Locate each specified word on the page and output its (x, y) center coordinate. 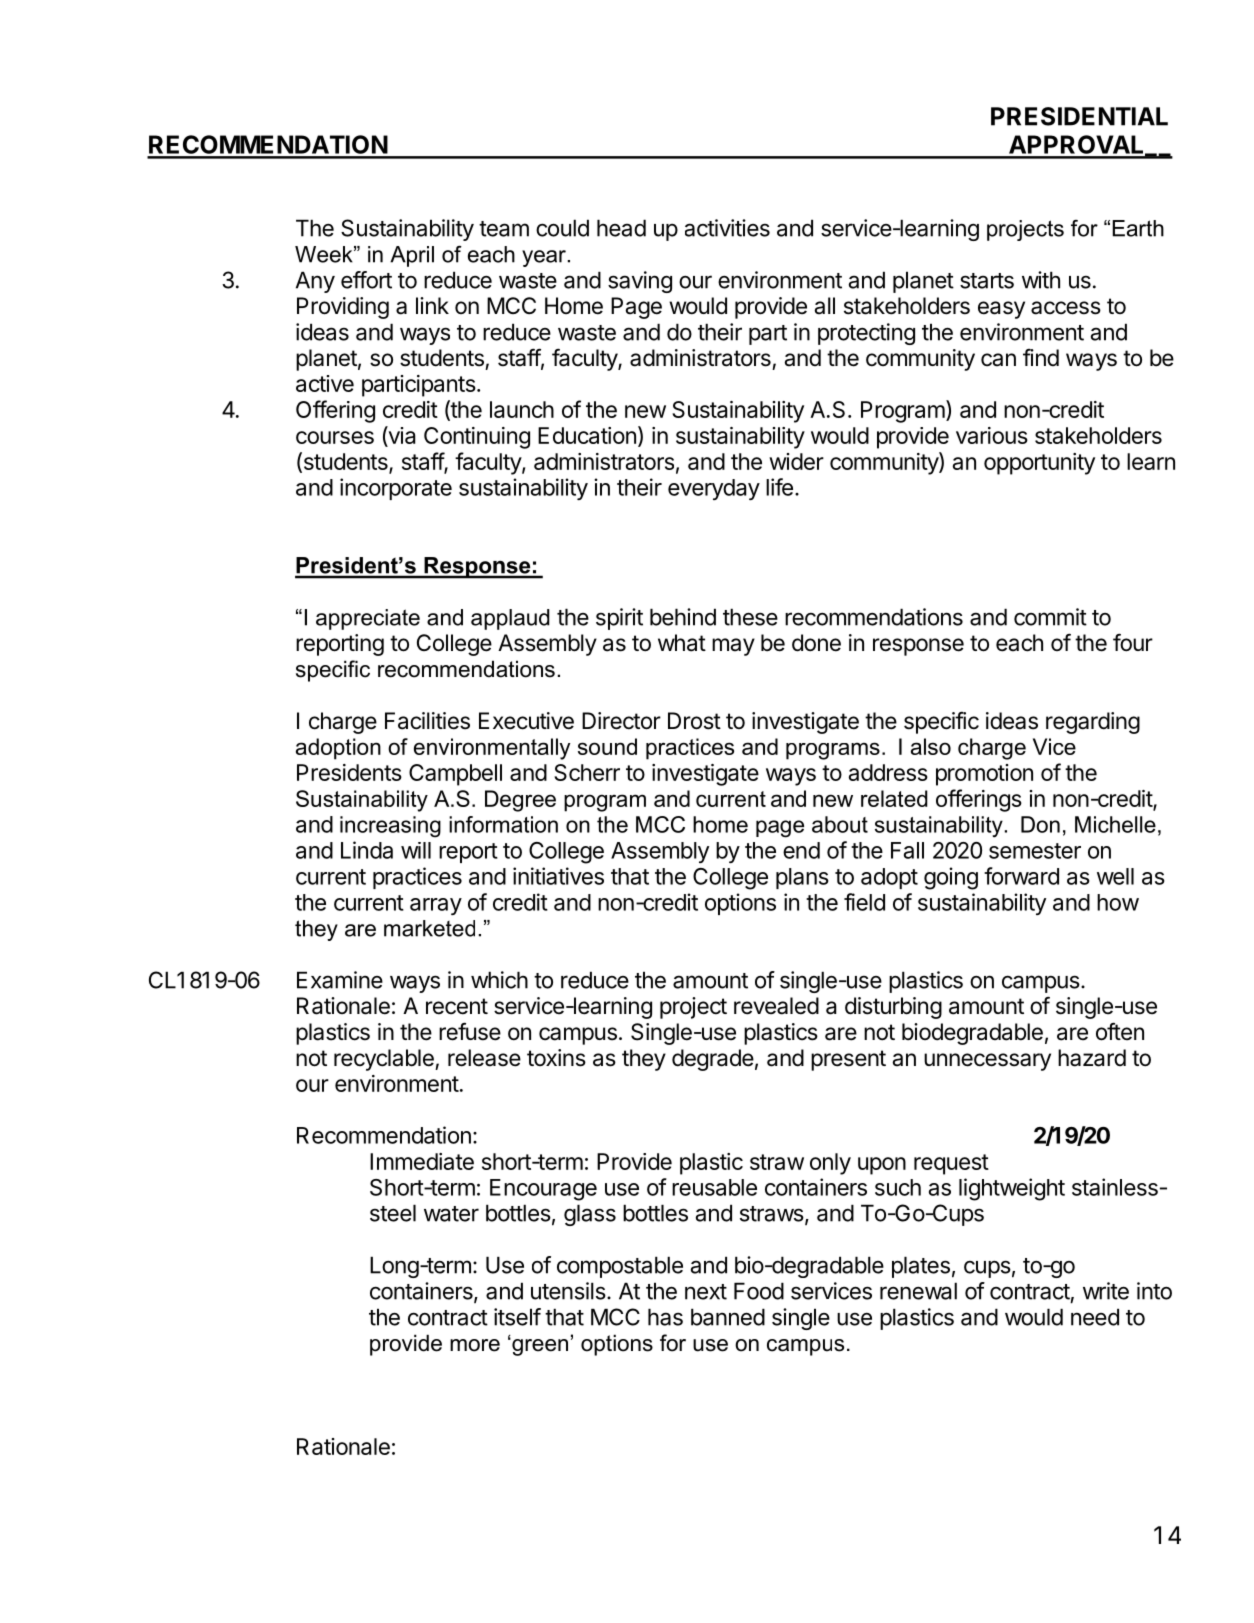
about (840, 824)
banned (728, 1317)
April (412, 256)
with (1041, 280)
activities (727, 228)
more (475, 1345)
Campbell (455, 775)
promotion (984, 775)
